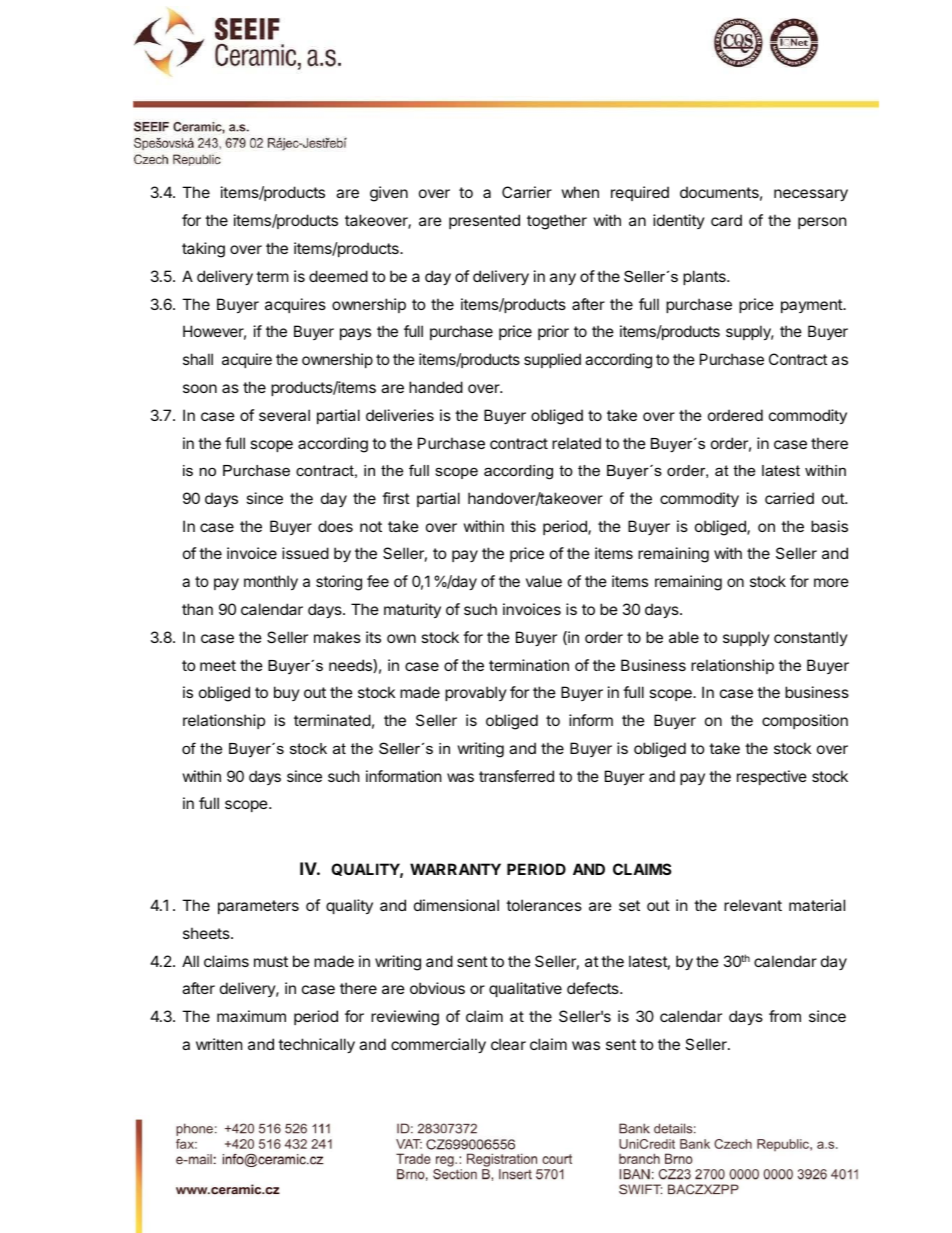 The image size is (952, 1233). Describe the element at coordinates (789, 498) in the page. I see `carried` at that location.
